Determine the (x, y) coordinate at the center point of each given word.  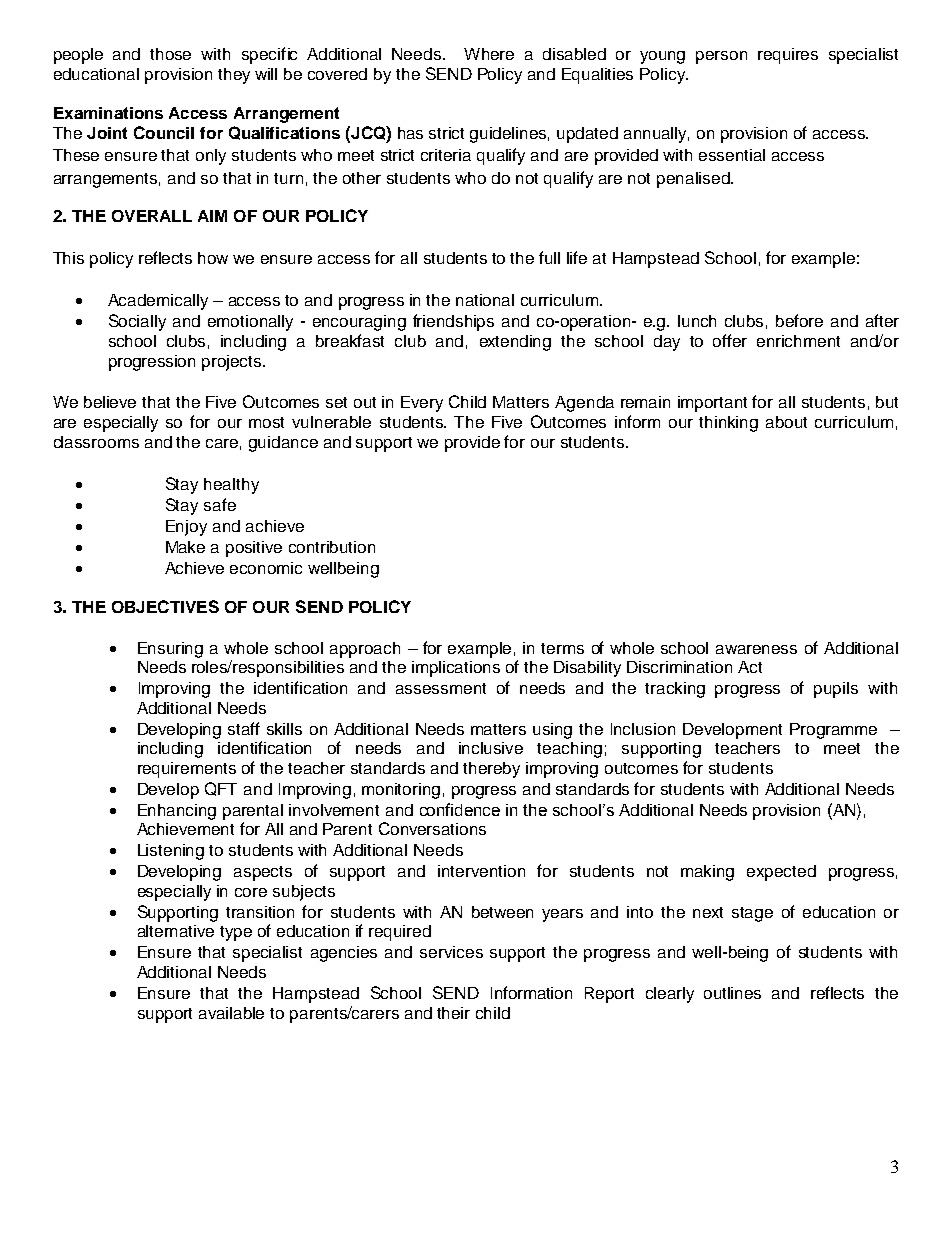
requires (788, 56)
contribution (332, 547)
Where (489, 54)
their (453, 1013)
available (231, 1013)
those (170, 54)
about (786, 422)
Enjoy (186, 528)
